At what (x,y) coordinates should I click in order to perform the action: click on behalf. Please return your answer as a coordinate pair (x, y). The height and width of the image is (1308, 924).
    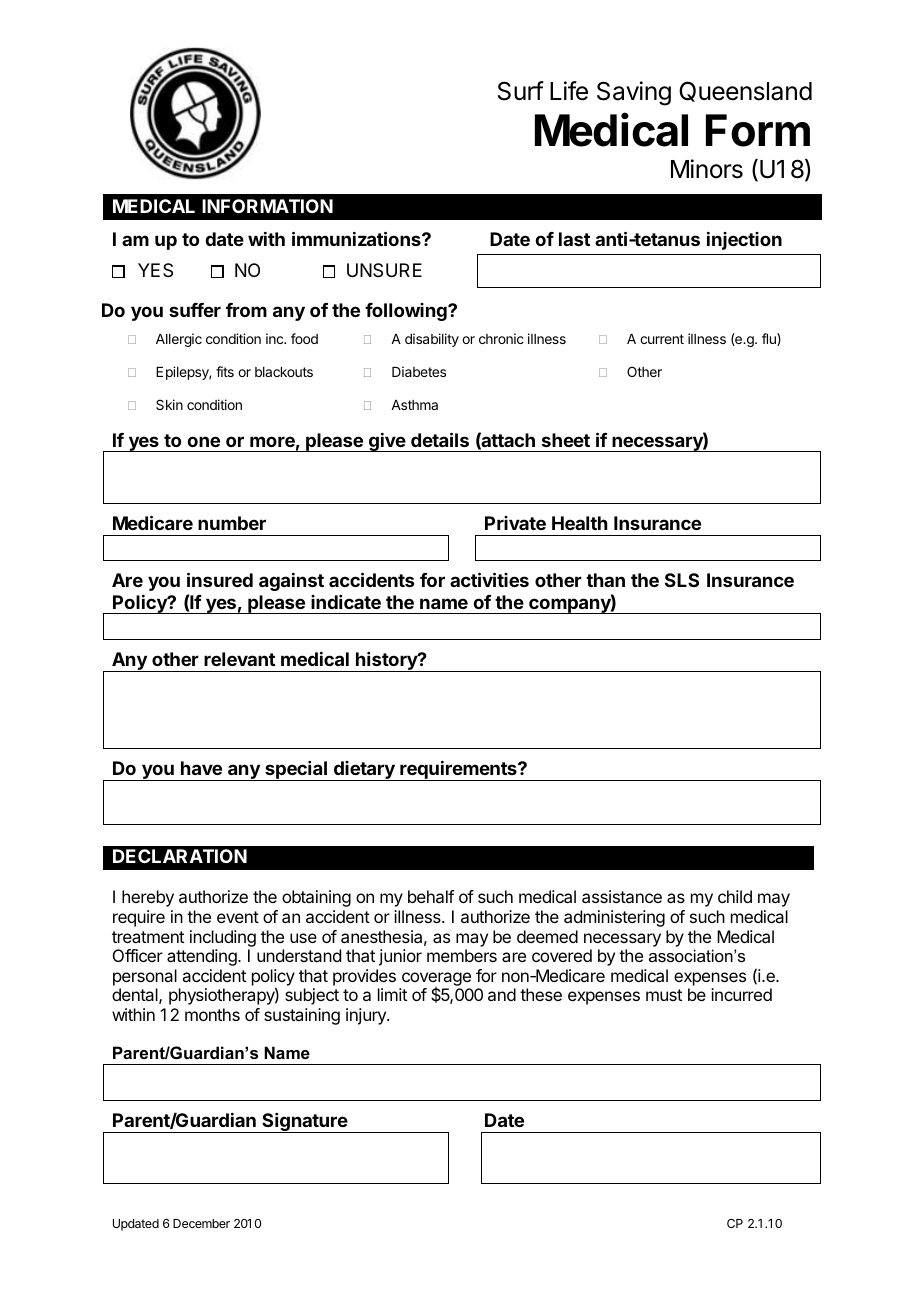
    Looking at the image, I should click on (431, 896).
